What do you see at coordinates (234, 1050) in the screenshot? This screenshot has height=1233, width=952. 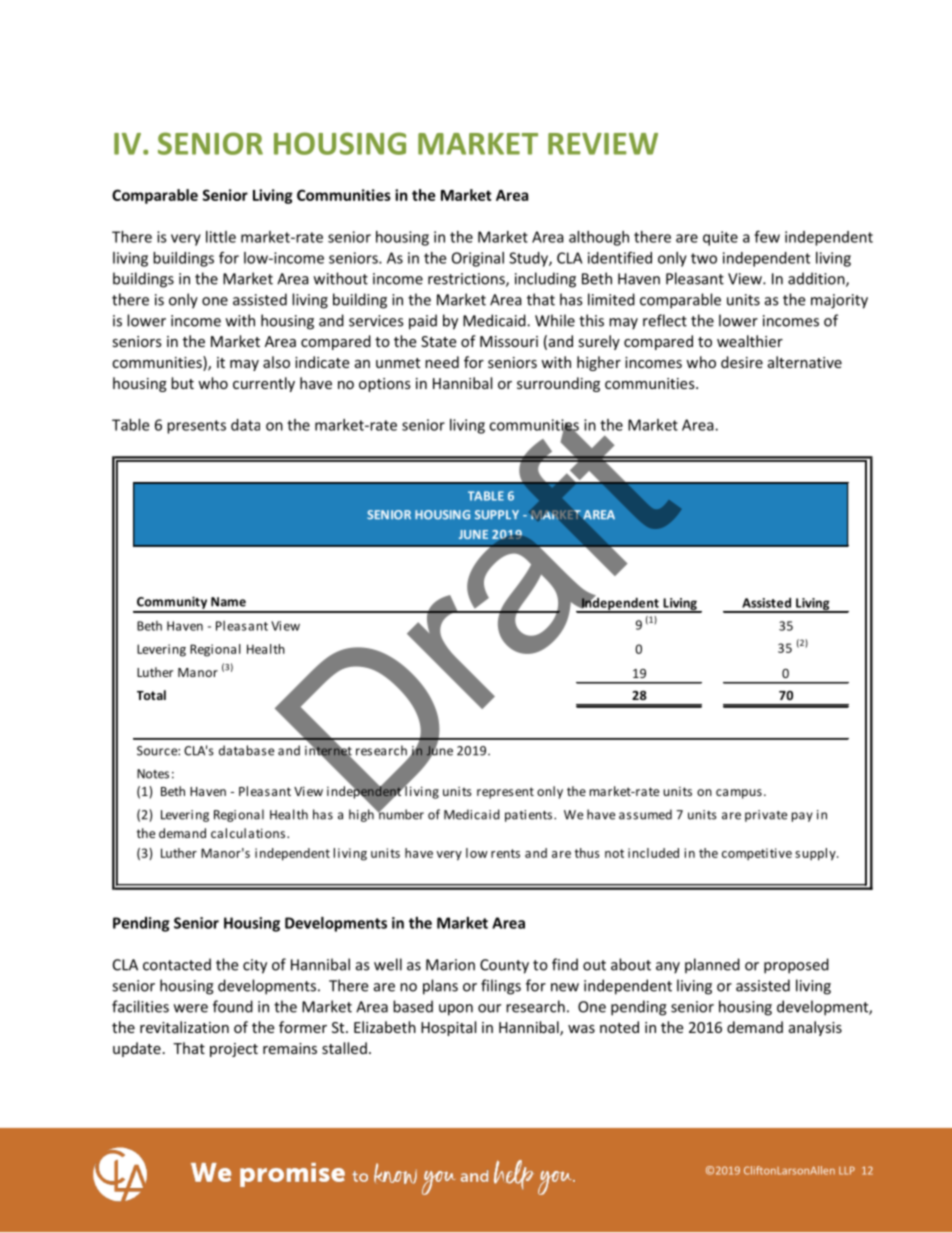 I see `project` at bounding box center [234, 1050].
